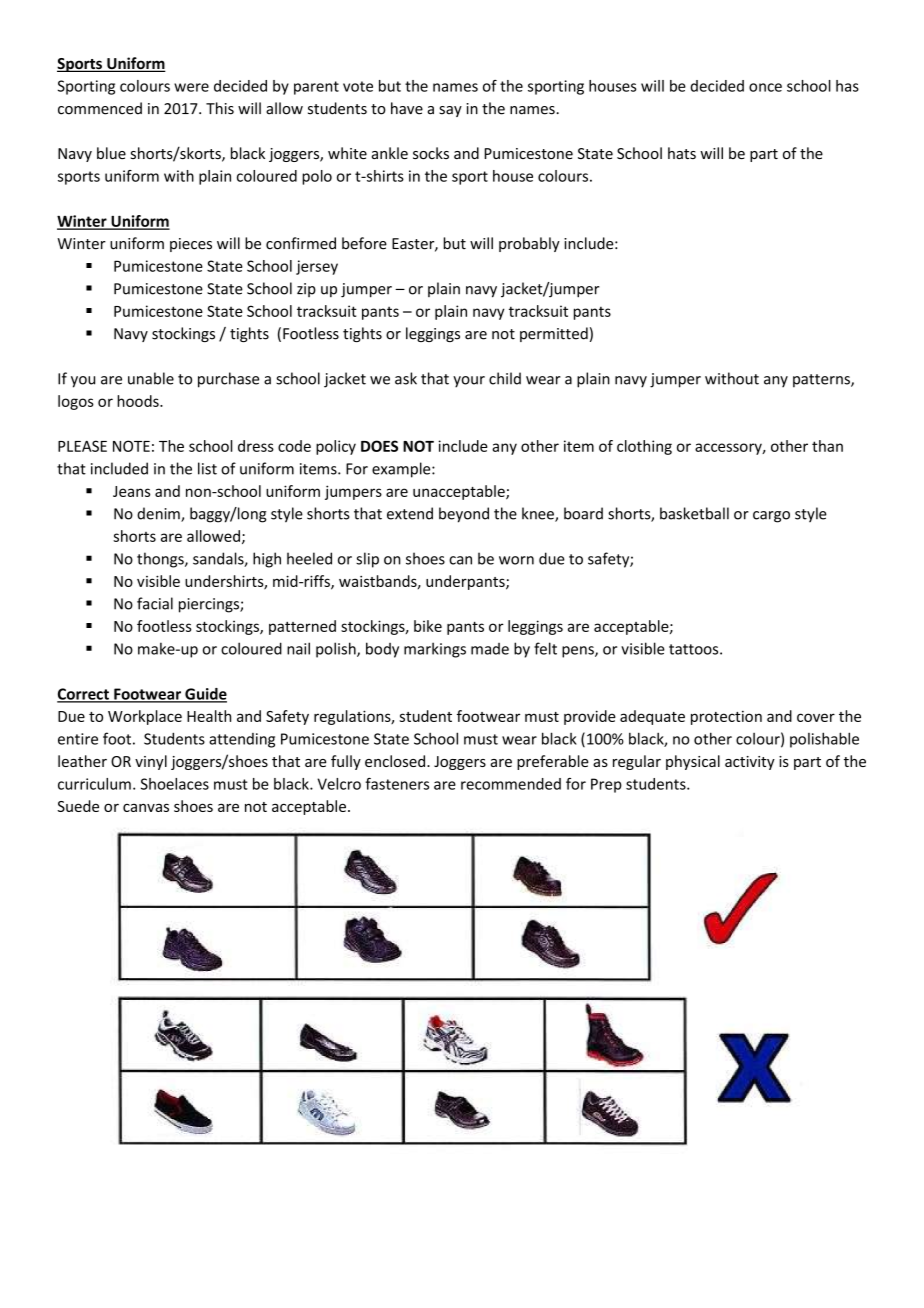 The width and height of the document is (924, 1308). I want to click on pieces, so click(191, 245).
